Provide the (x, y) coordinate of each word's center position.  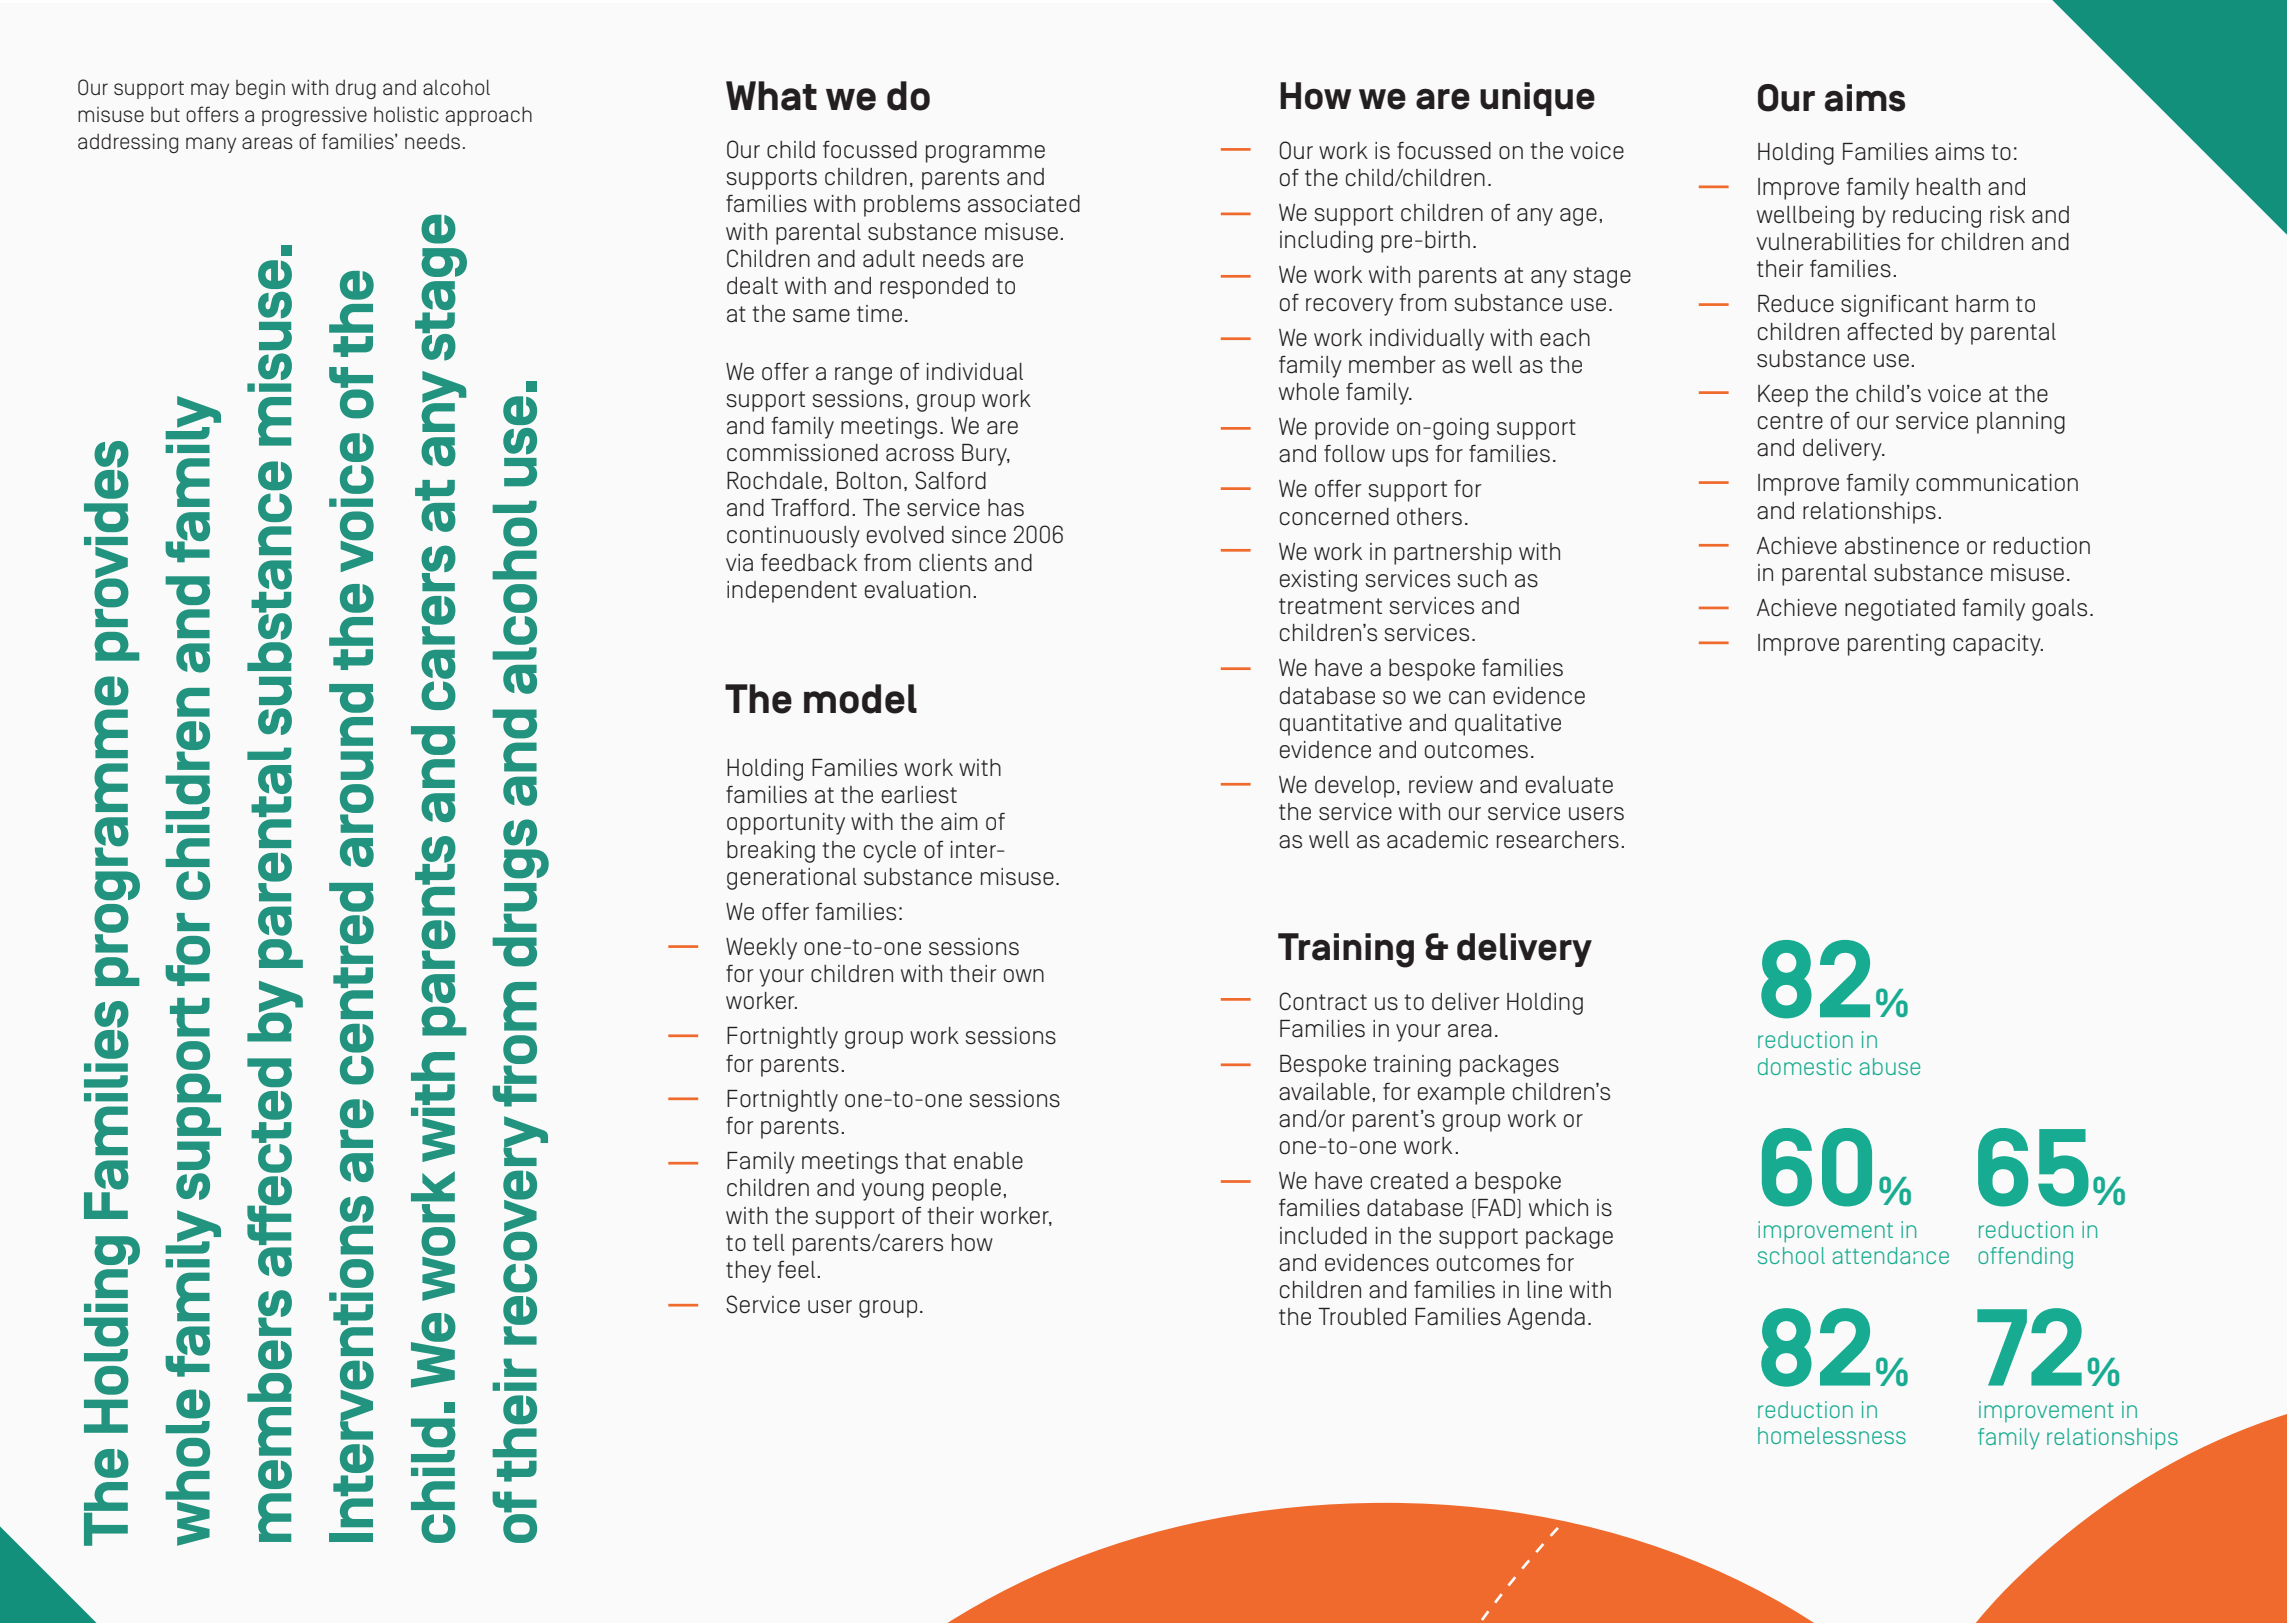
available (1324, 1092)
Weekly (761, 949)
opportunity (786, 824)
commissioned (802, 453)
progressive (314, 116)
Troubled (1362, 1317)
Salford (950, 480)
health (1948, 187)
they (748, 1272)
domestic (1805, 1066)
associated (1024, 204)
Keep (1783, 396)
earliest (919, 795)
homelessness (1832, 1435)
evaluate (1569, 785)
